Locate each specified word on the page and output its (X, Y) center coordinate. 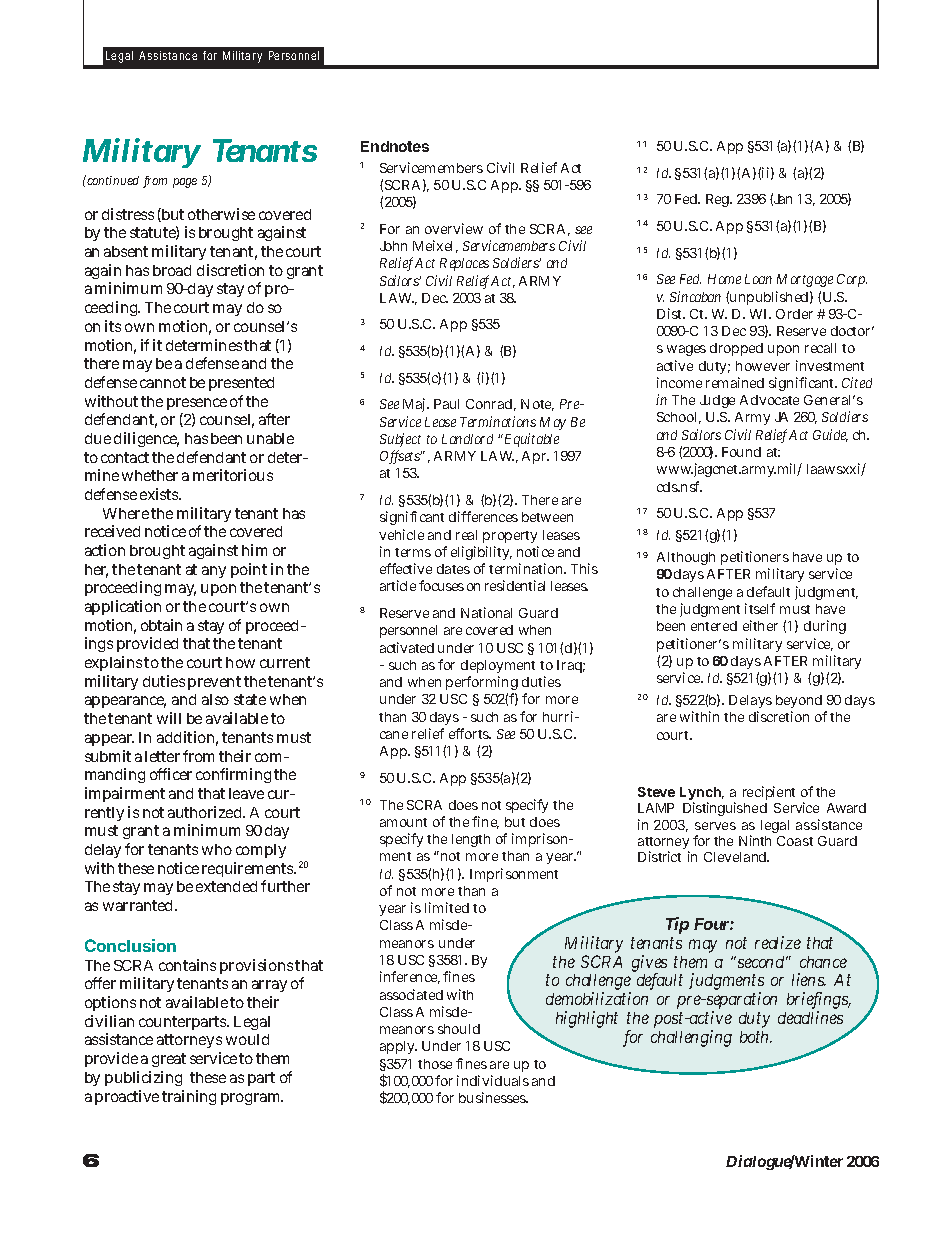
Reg (719, 200)
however (763, 366)
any (214, 572)
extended (226, 886)
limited (447, 907)
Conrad (491, 405)
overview (454, 228)
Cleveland (736, 857)
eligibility (481, 553)
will (169, 718)
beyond (799, 703)
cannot (163, 382)
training (189, 1097)
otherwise (221, 214)
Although (686, 558)
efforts (470, 733)
